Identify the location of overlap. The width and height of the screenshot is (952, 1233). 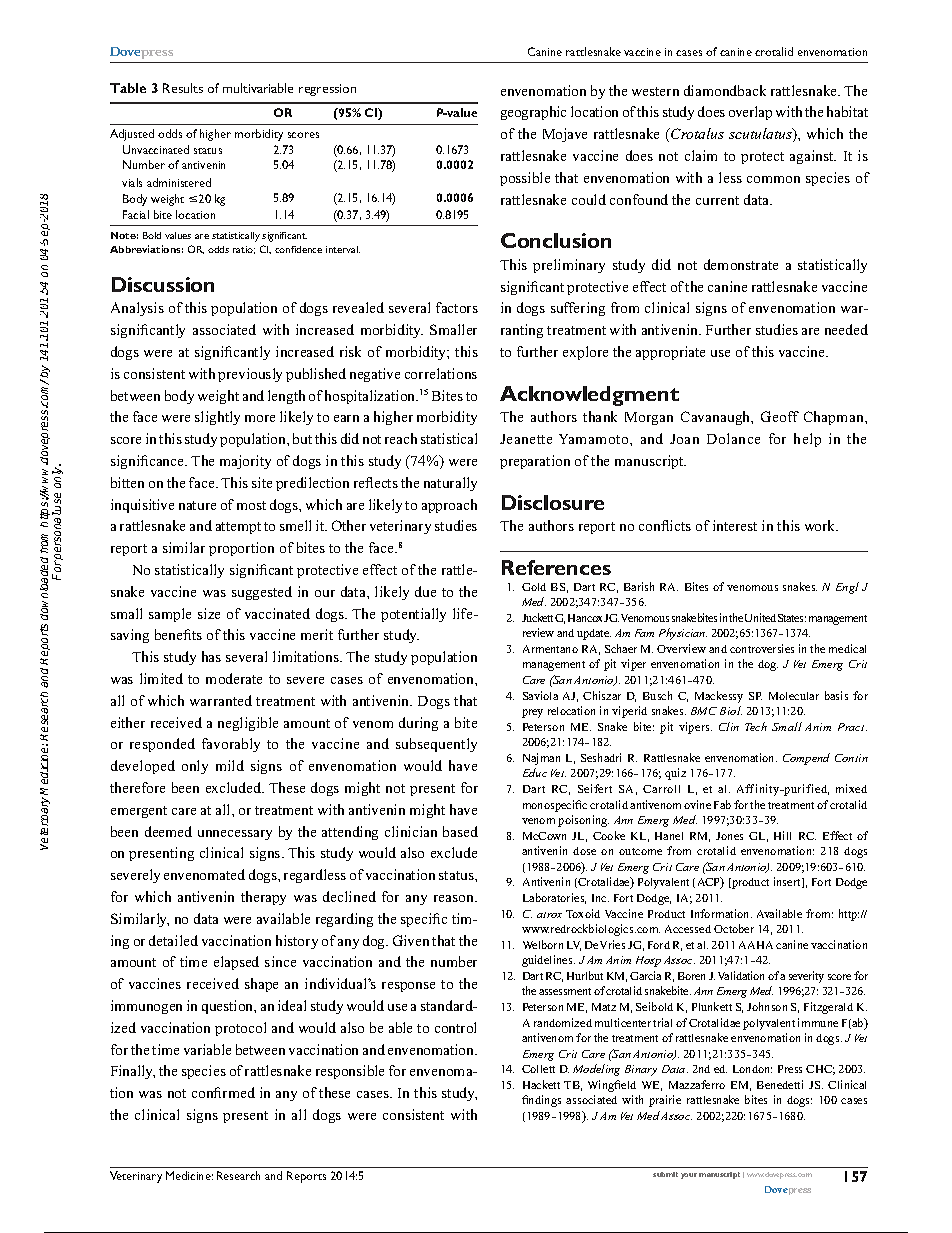
(750, 113).
